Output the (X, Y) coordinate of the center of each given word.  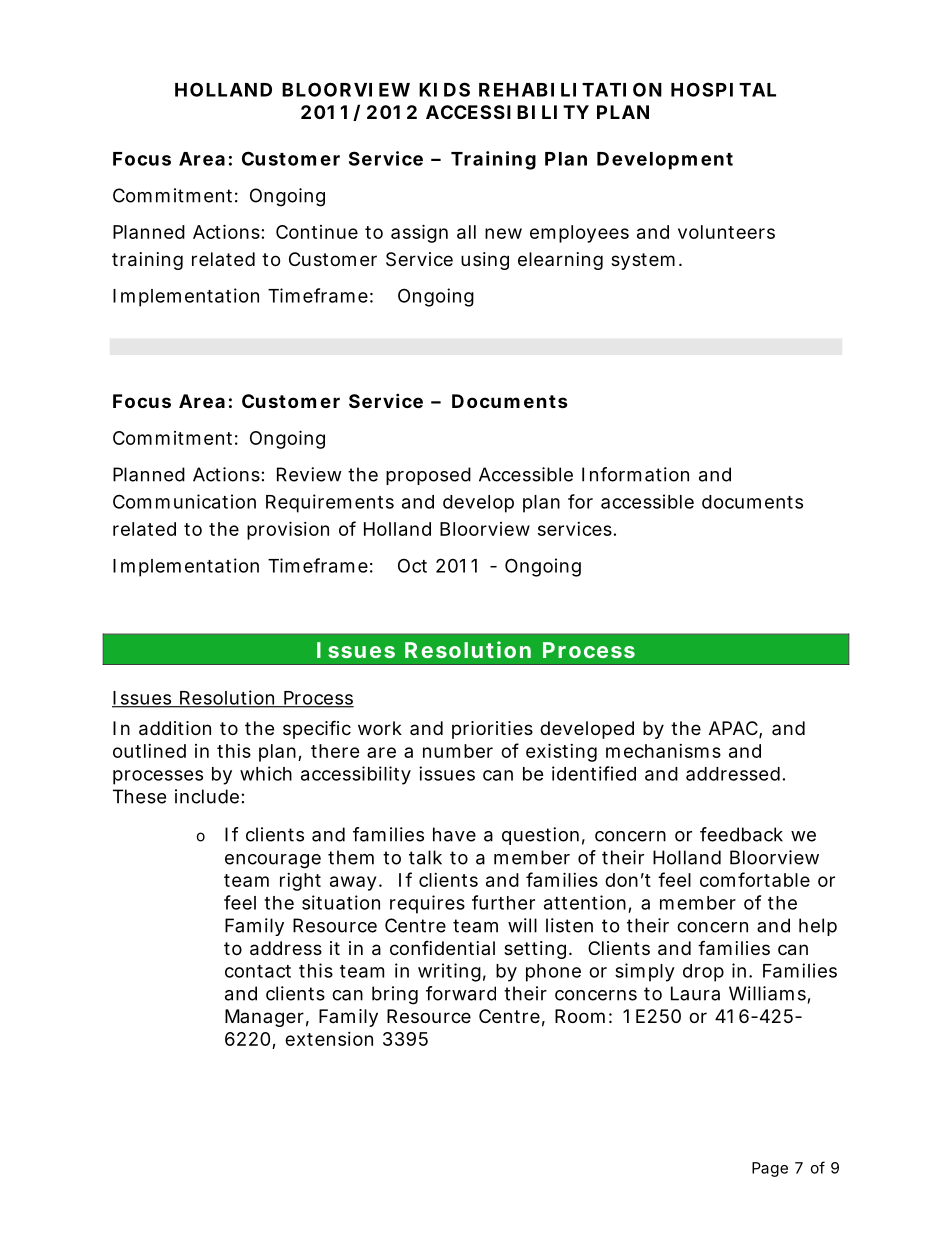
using (485, 261)
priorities (492, 730)
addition (175, 728)
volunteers (726, 232)
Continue (317, 232)
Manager (264, 1018)
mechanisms (663, 751)
